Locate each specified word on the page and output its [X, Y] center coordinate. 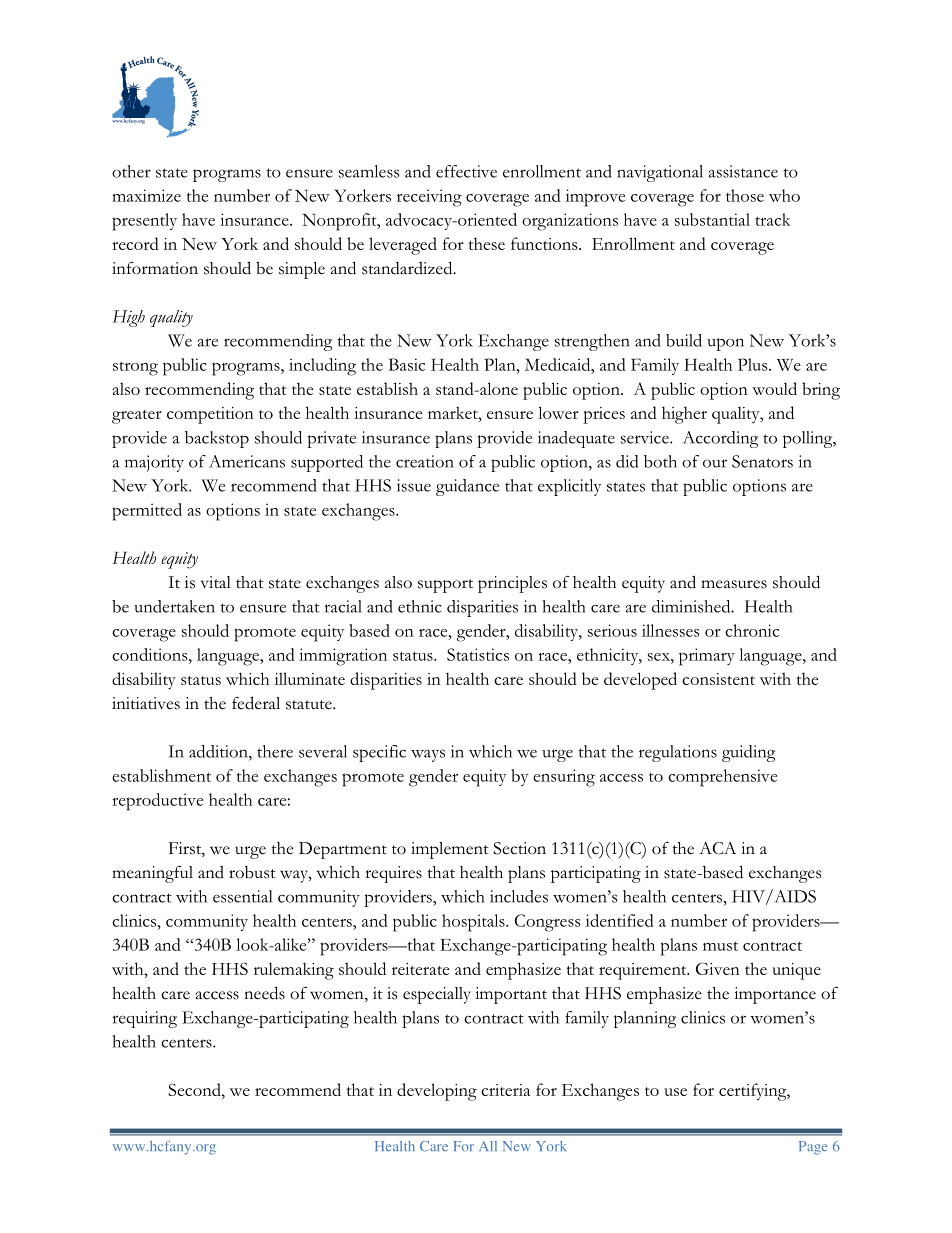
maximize [146, 195]
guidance [467, 487]
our [715, 463]
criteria [505, 1090]
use [675, 1092]
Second [195, 1089]
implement [450, 850]
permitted [147, 512]
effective [466, 171]
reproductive [157, 802]
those [745, 195]
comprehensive [722, 778]
